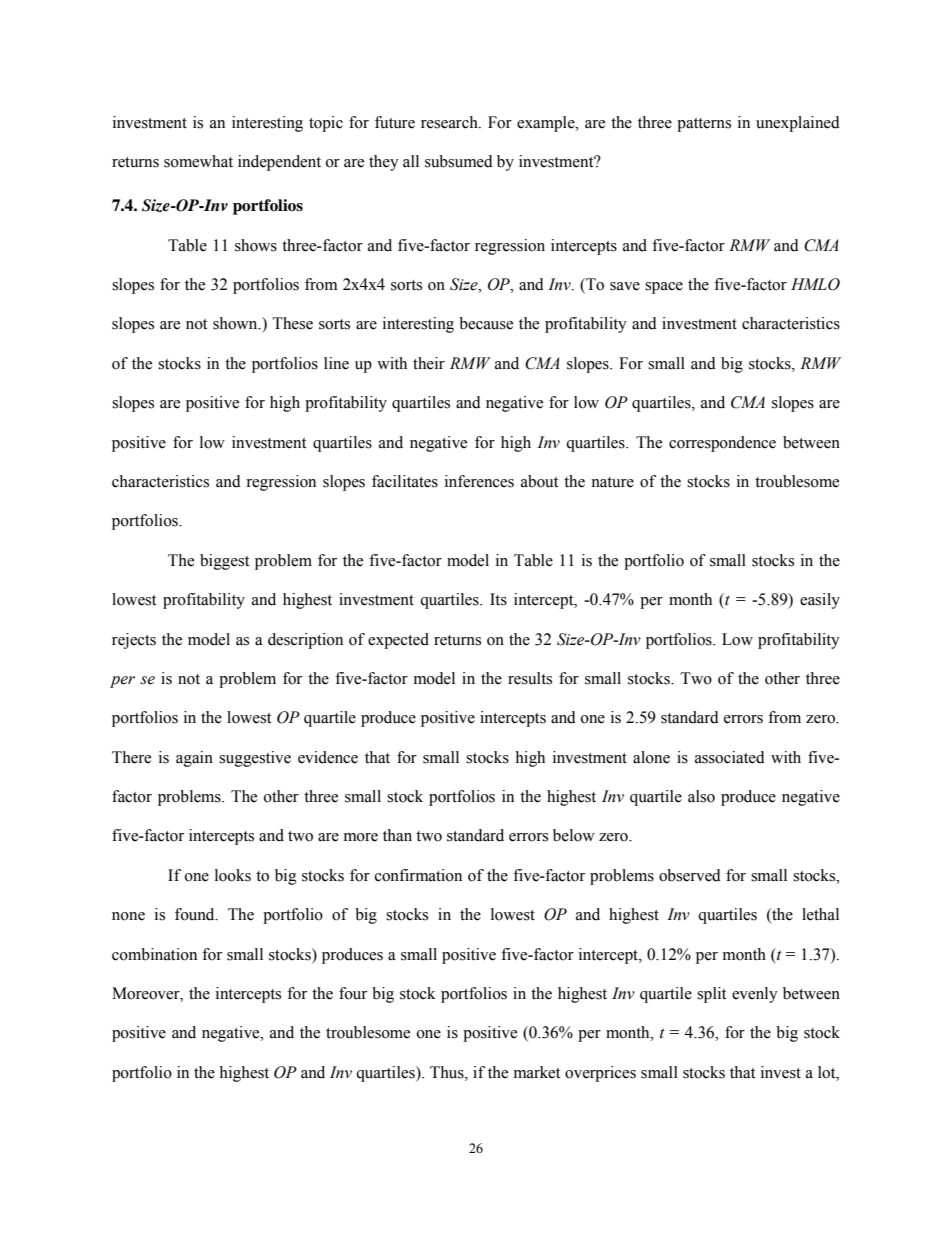 The image size is (952, 1233). Describe the element at coordinates (198, 161) in the screenshot. I see `somewhat` at that location.
